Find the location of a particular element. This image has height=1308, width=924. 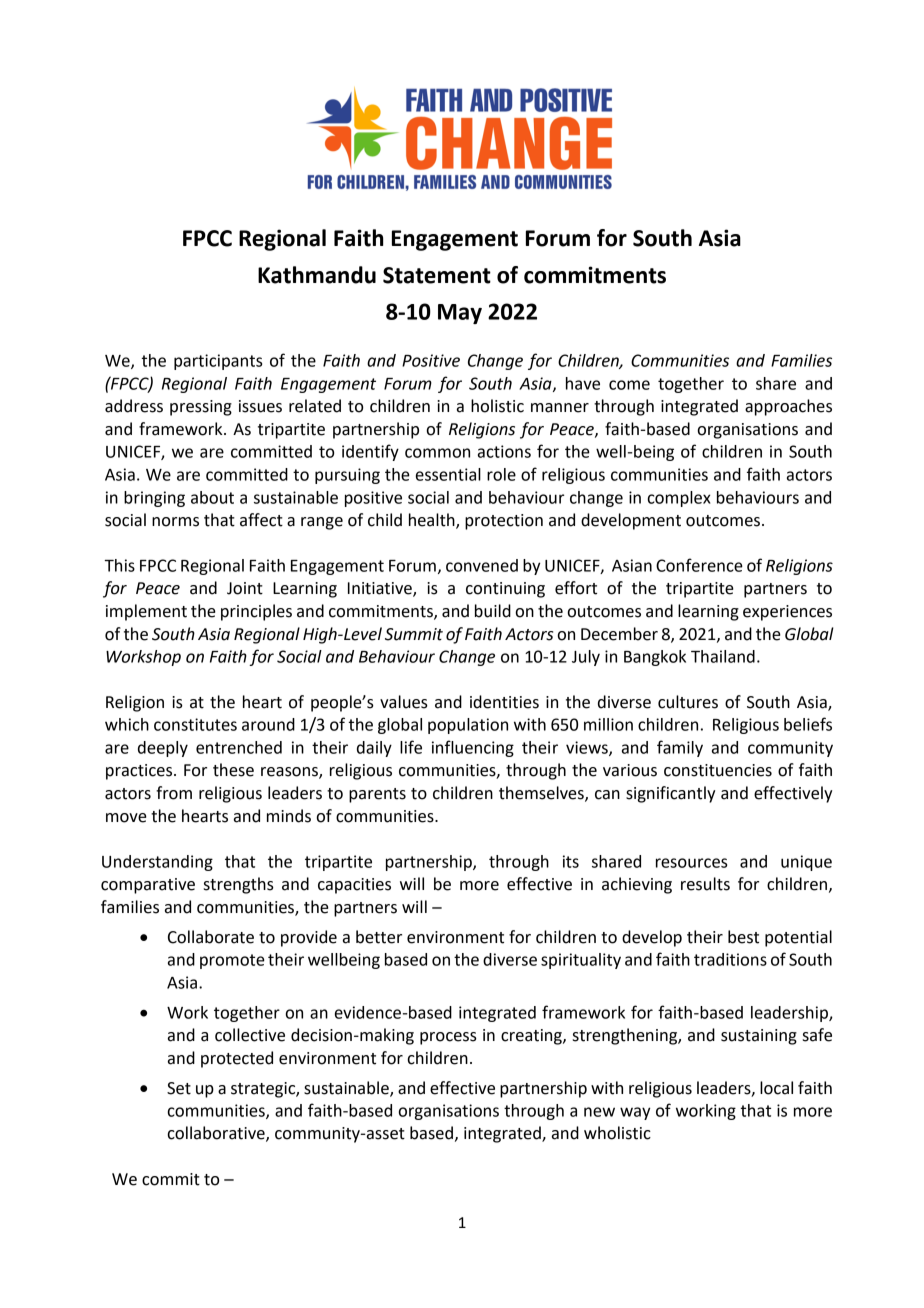

cultures is located at coordinates (688, 702).
